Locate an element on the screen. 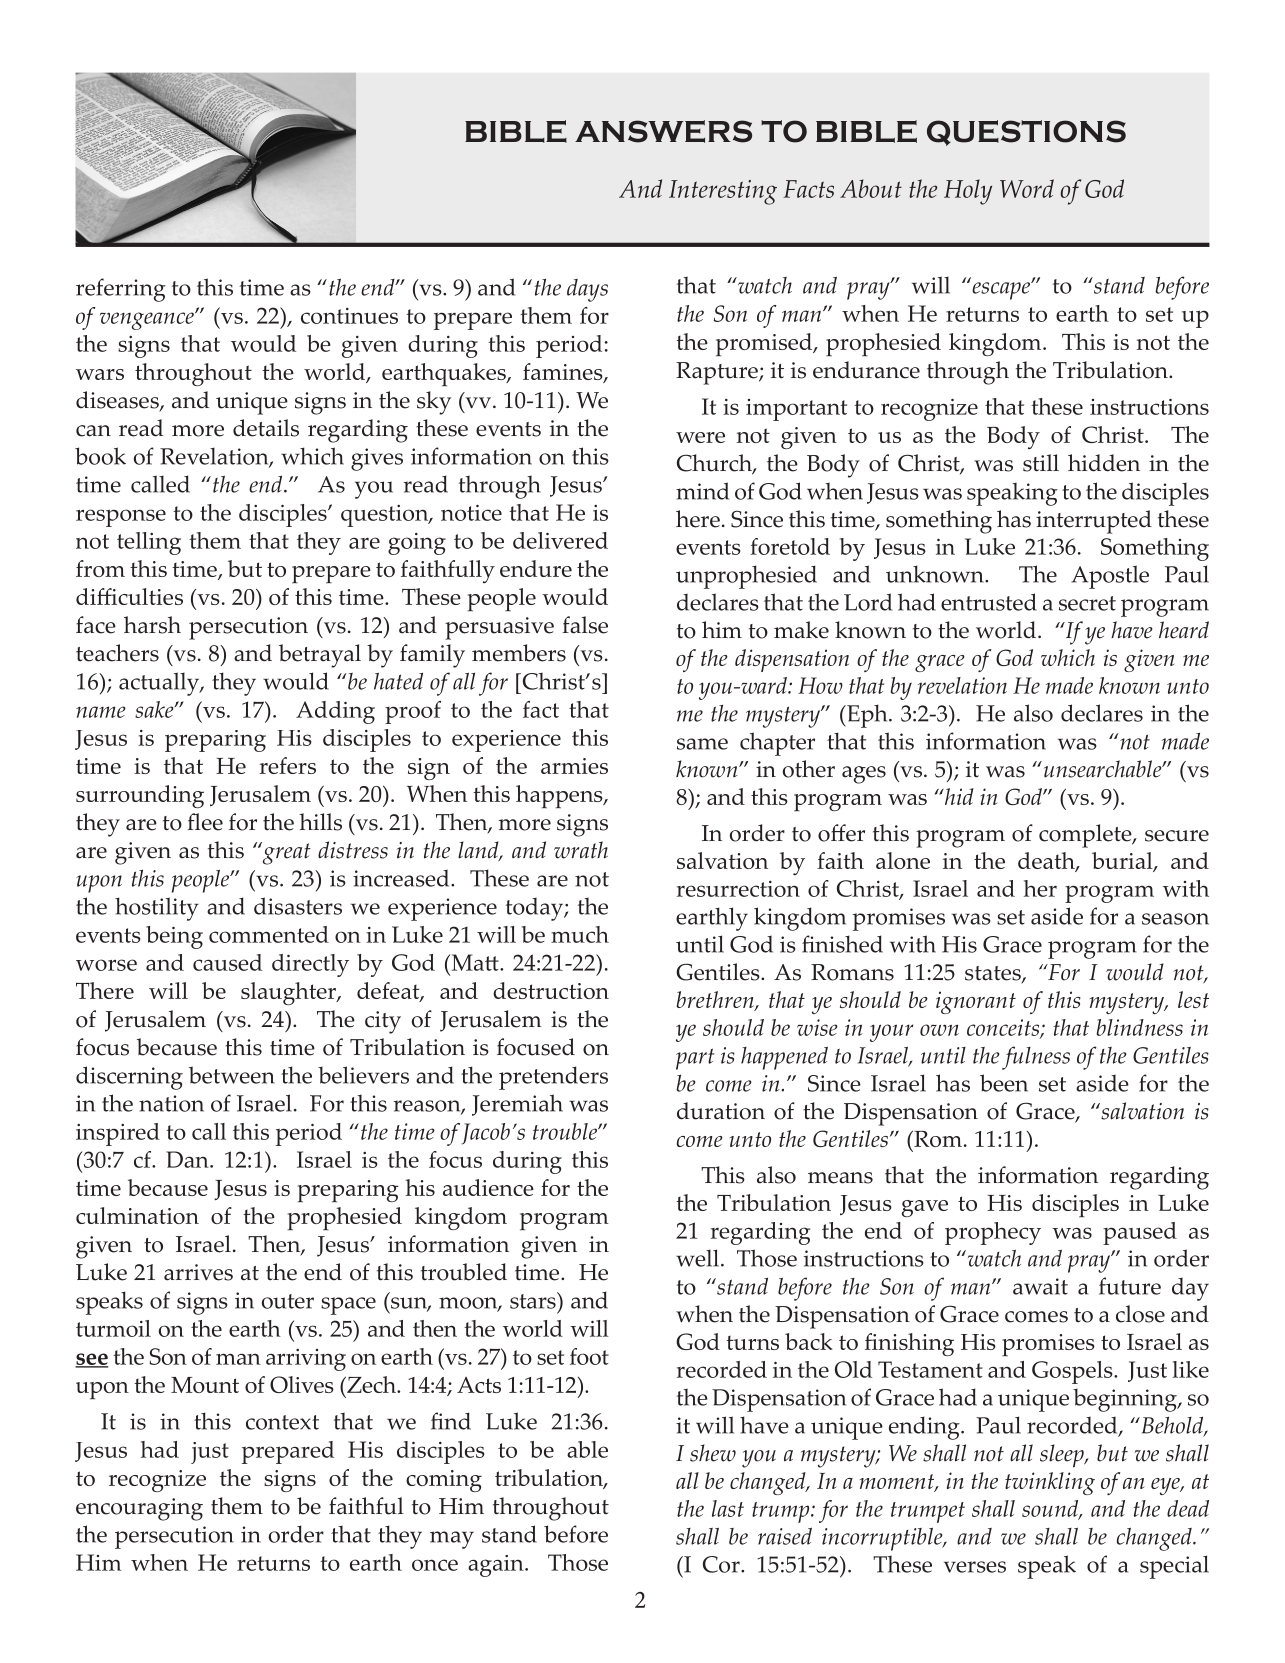 The height and width of the screenshot is (1663, 1285). flee is located at coordinates (205, 822).
